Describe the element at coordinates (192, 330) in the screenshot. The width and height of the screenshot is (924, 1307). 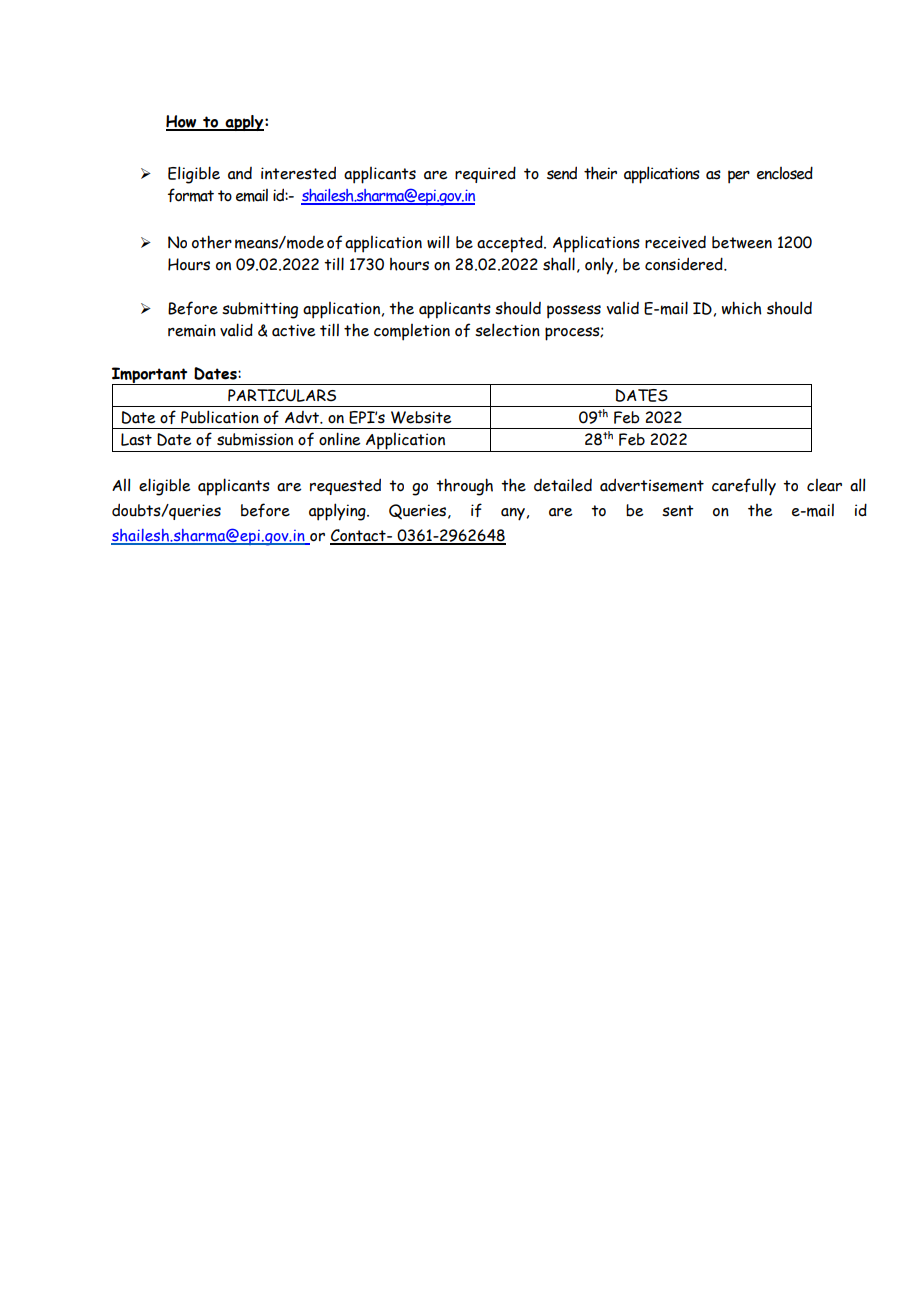
I see `remain` at that location.
